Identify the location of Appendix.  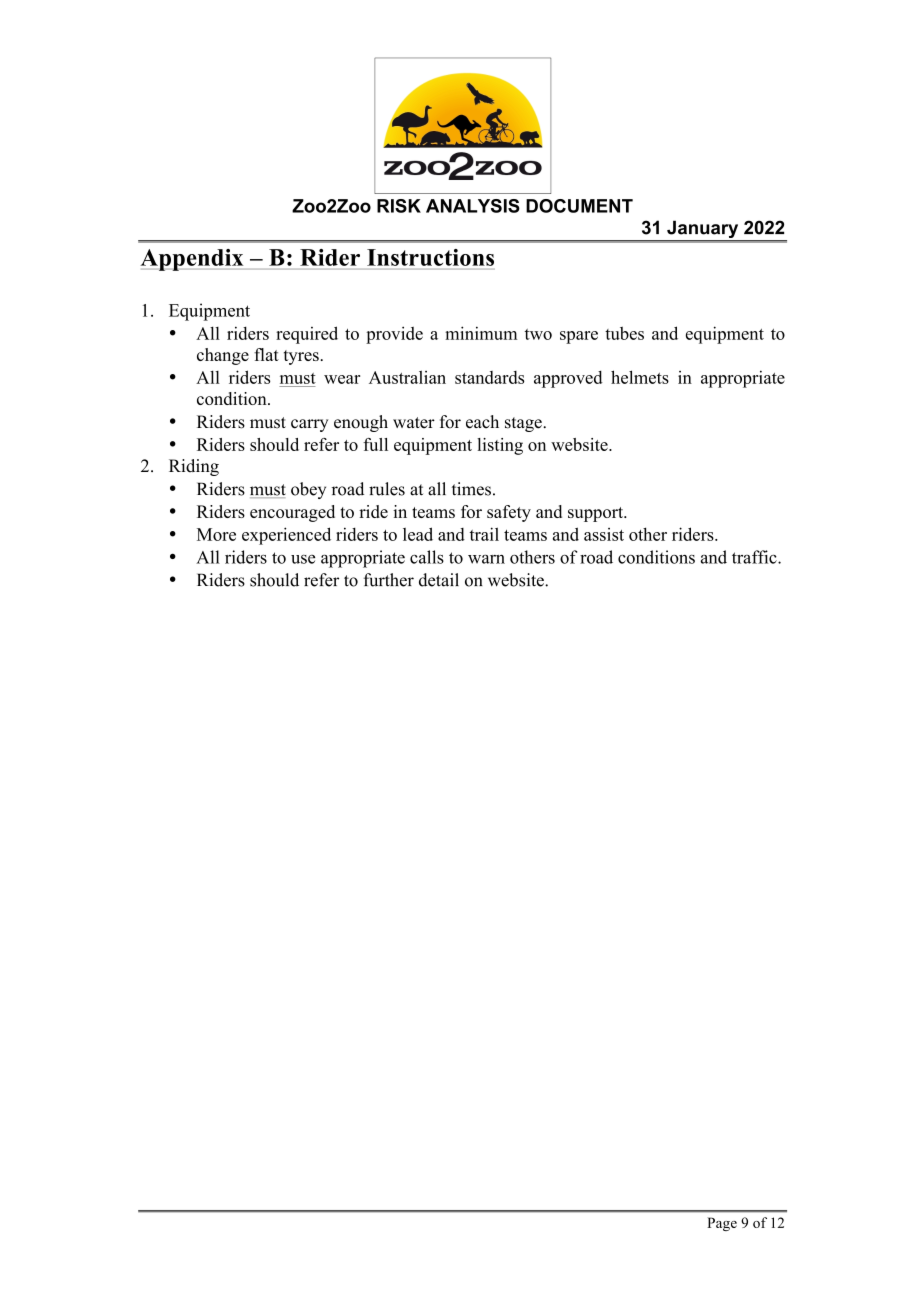
(193, 260).
